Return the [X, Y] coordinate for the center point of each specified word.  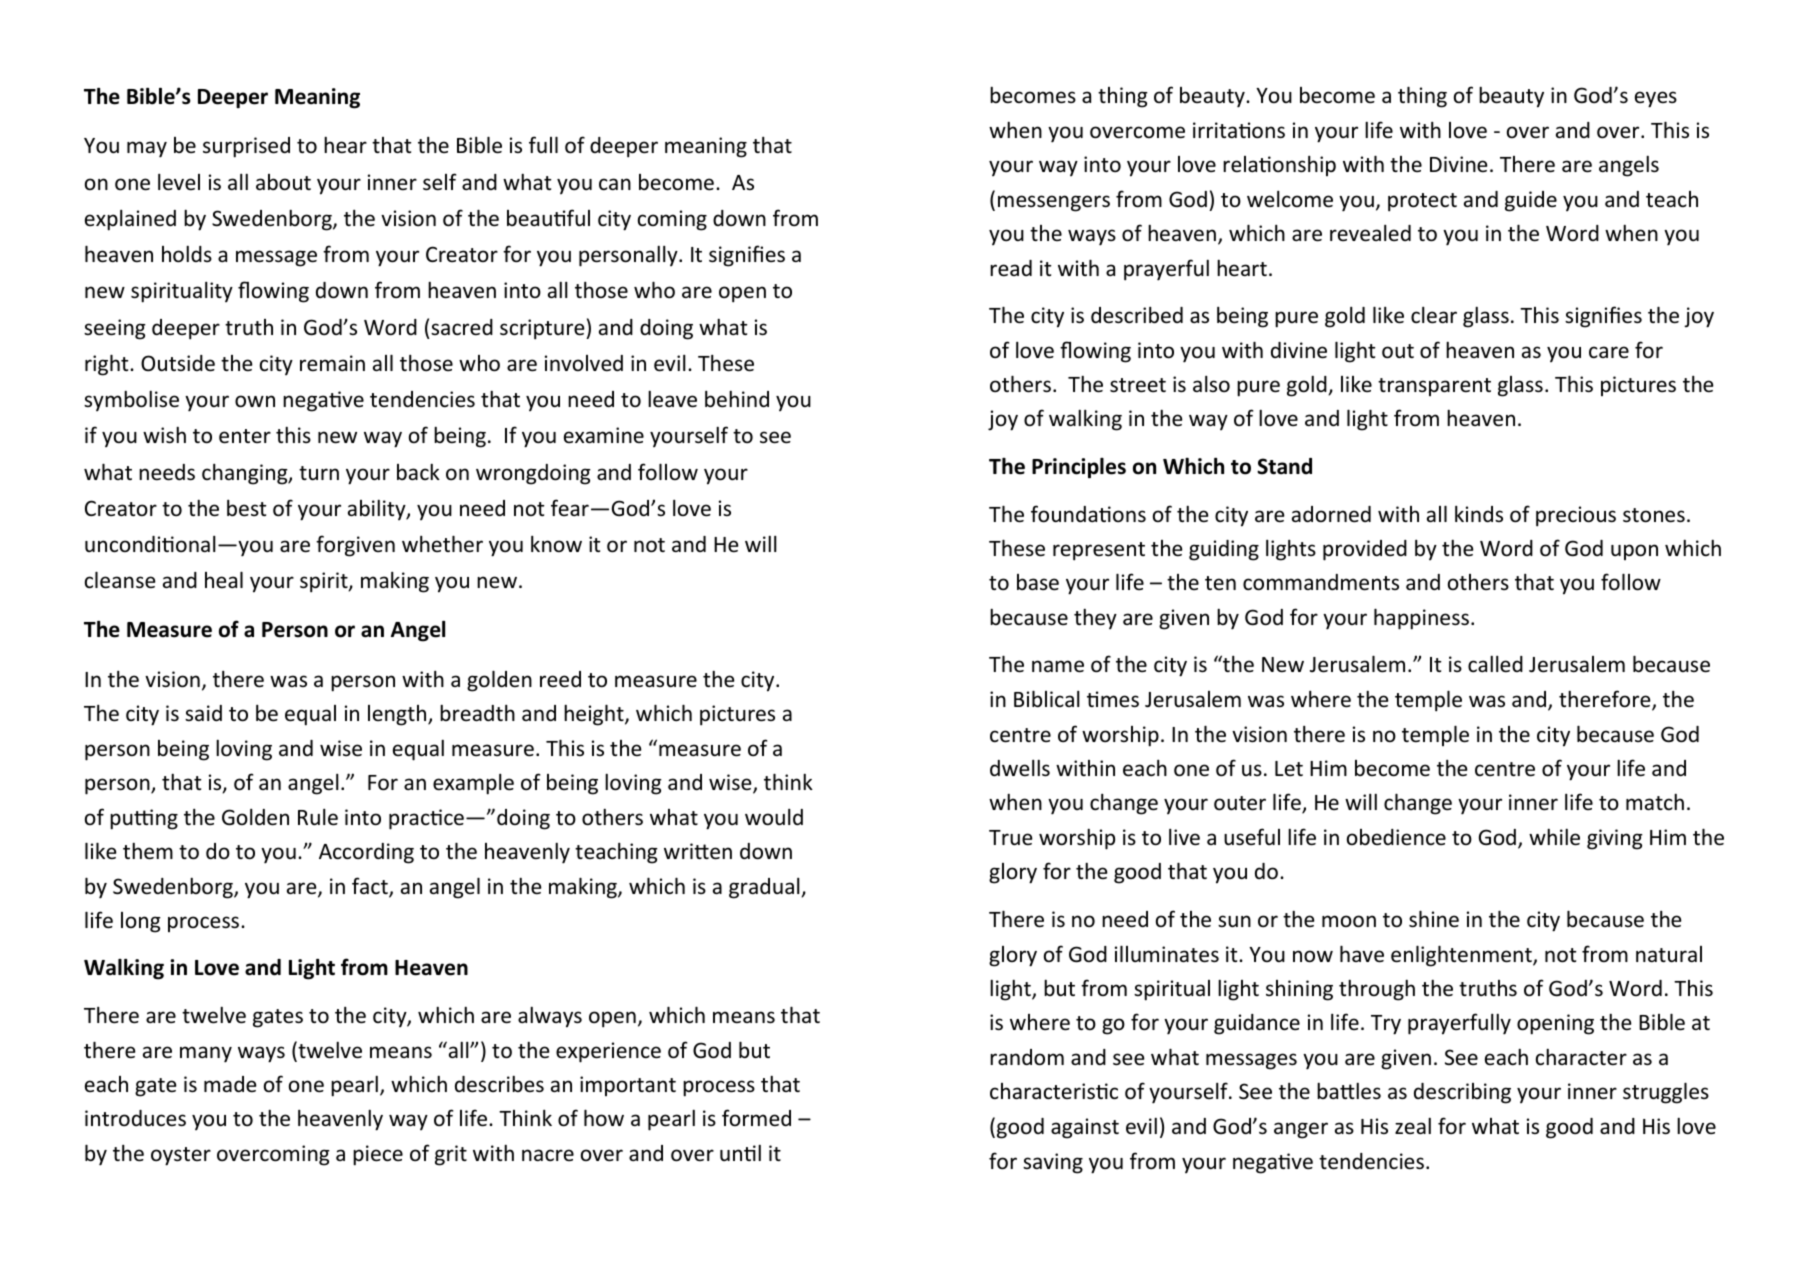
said [203, 713]
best [246, 508]
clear [1434, 315]
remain [332, 363]
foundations [1088, 514]
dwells [1020, 768]
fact [371, 887]
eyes [1656, 99]
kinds [1479, 514]
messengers [1054, 203]
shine [1434, 919]
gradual [765, 888]
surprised [246, 147]
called [1495, 664]
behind [737, 399]
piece [378, 1155]
